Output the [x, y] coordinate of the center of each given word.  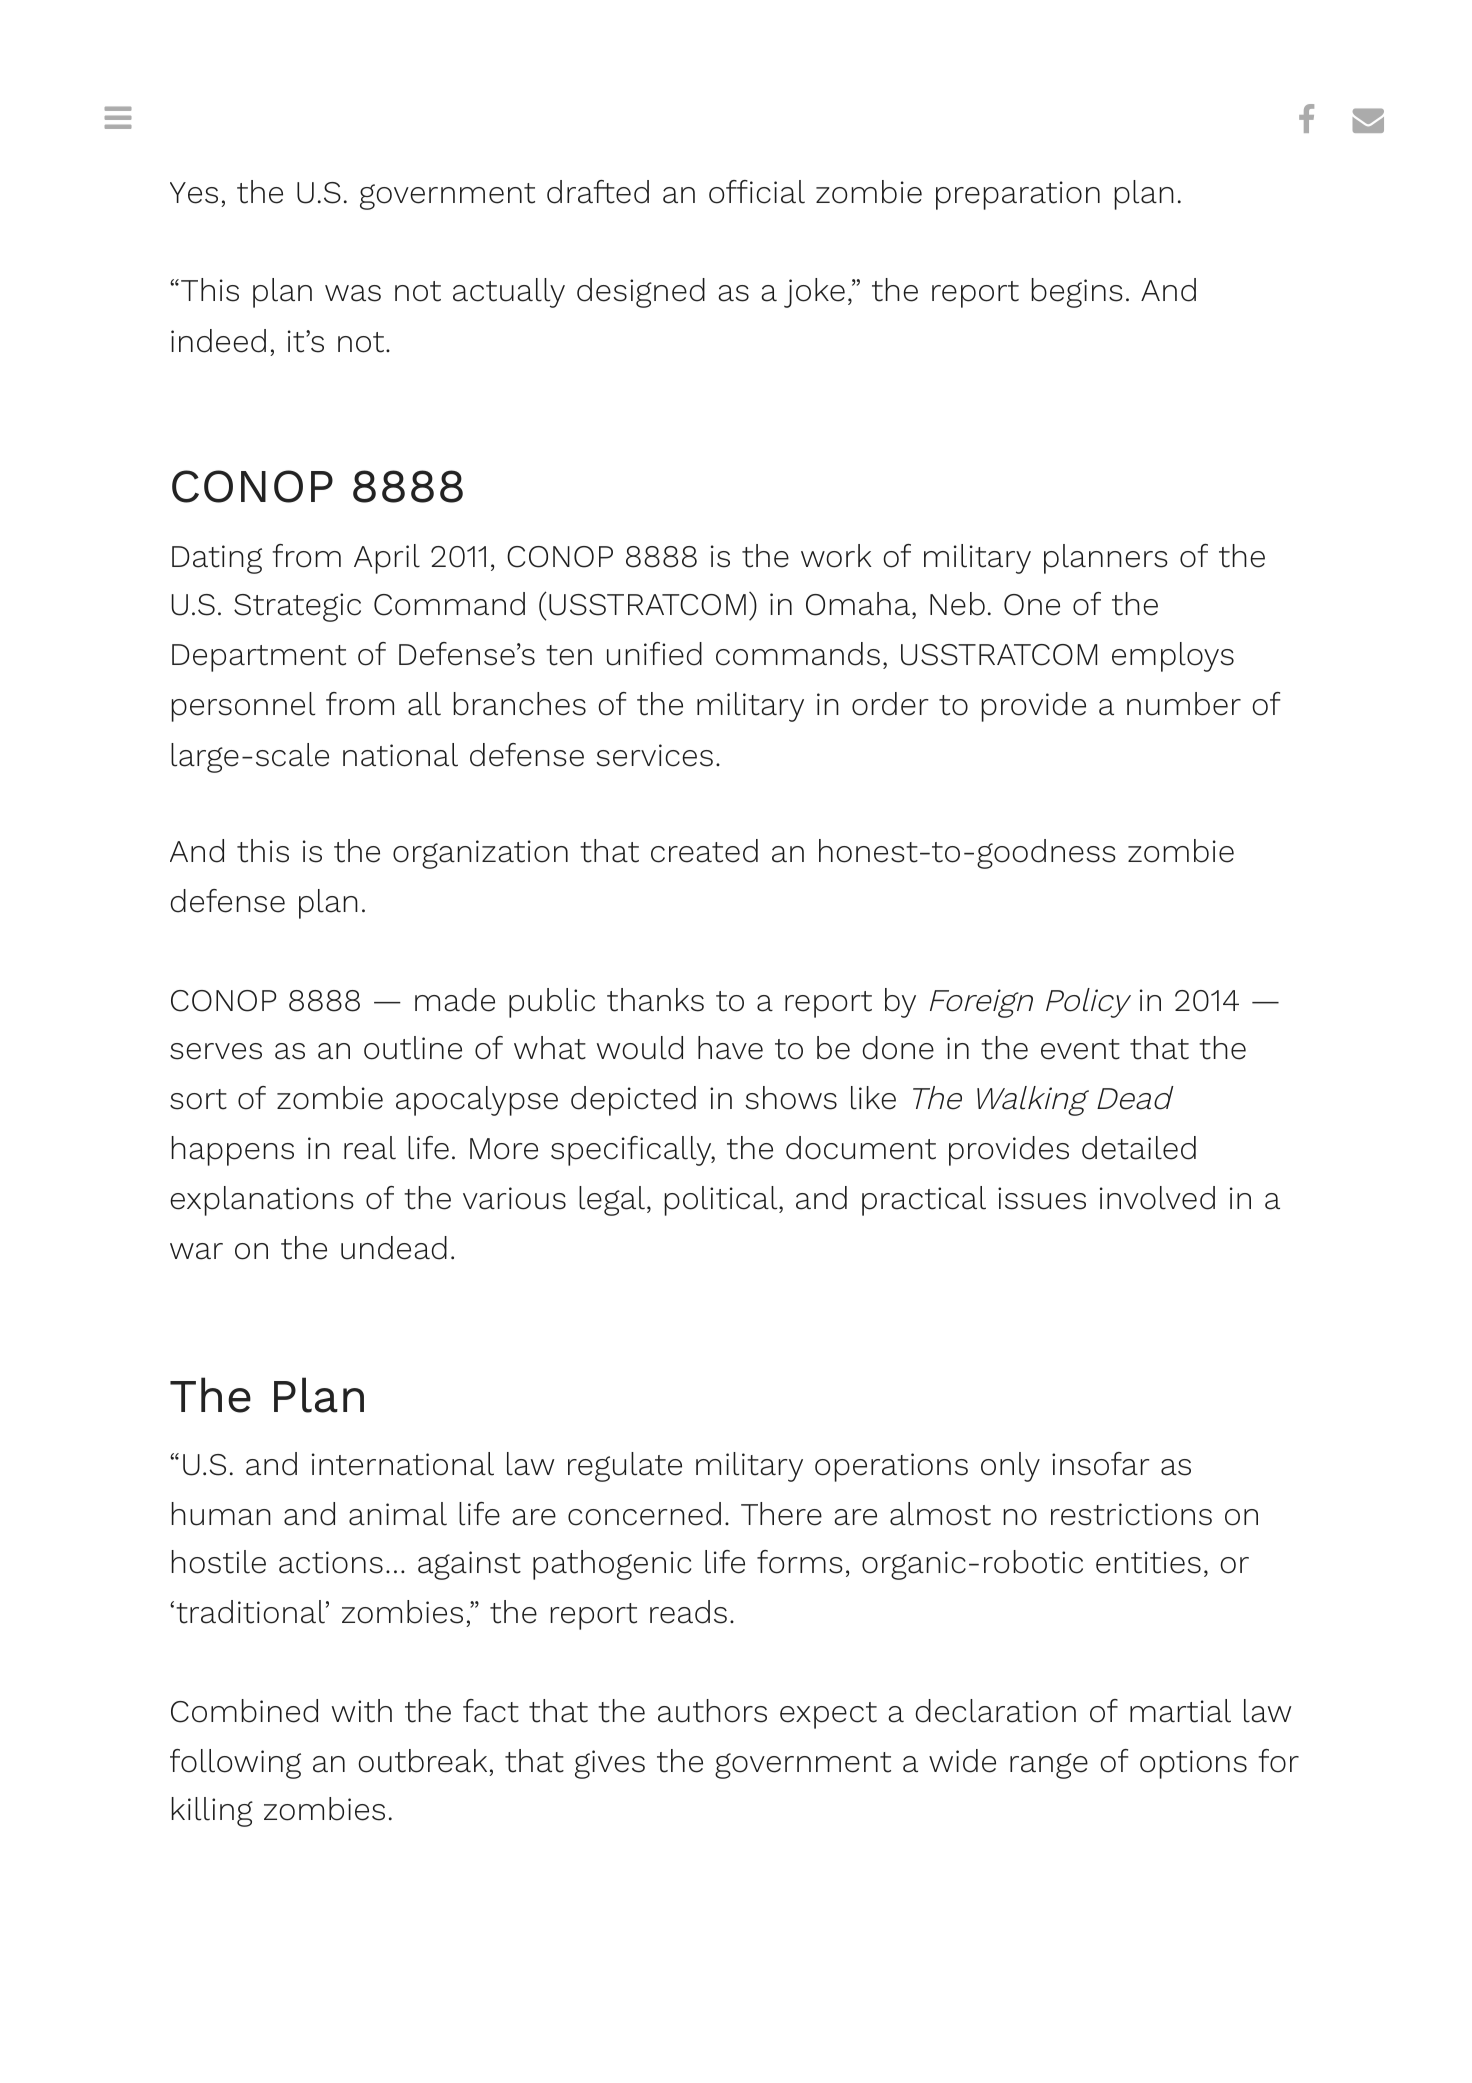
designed [641, 293]
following [235, 1764]
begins [1077, 293]
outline [413, 1048]
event [1080, 1049]
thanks [655, 1000]
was [353, 293]
